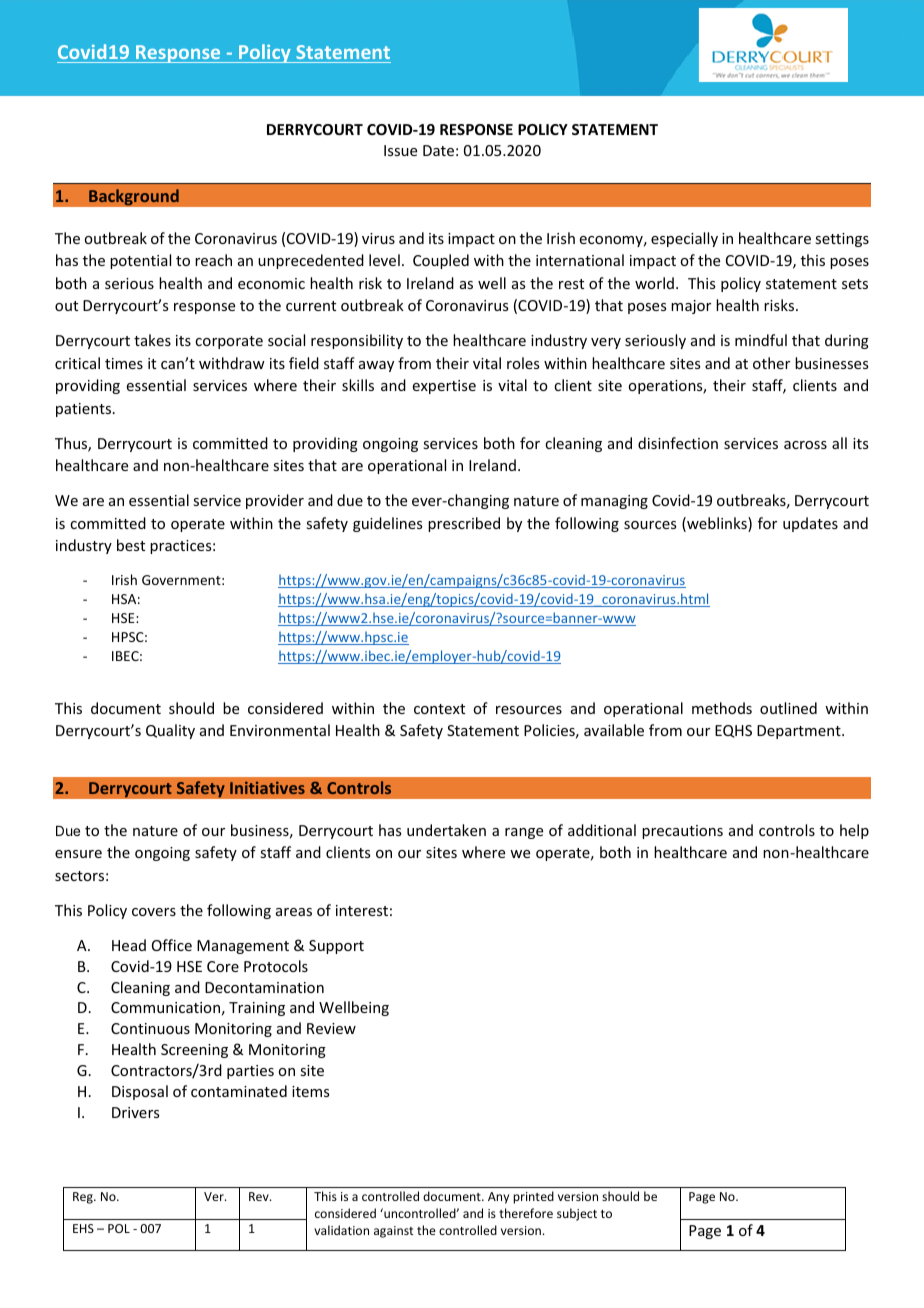 This document has width=924, height=1308. What do you see at coordinates (684, 239) in the document?
I see `especially` at bounding box center [684, 239].
